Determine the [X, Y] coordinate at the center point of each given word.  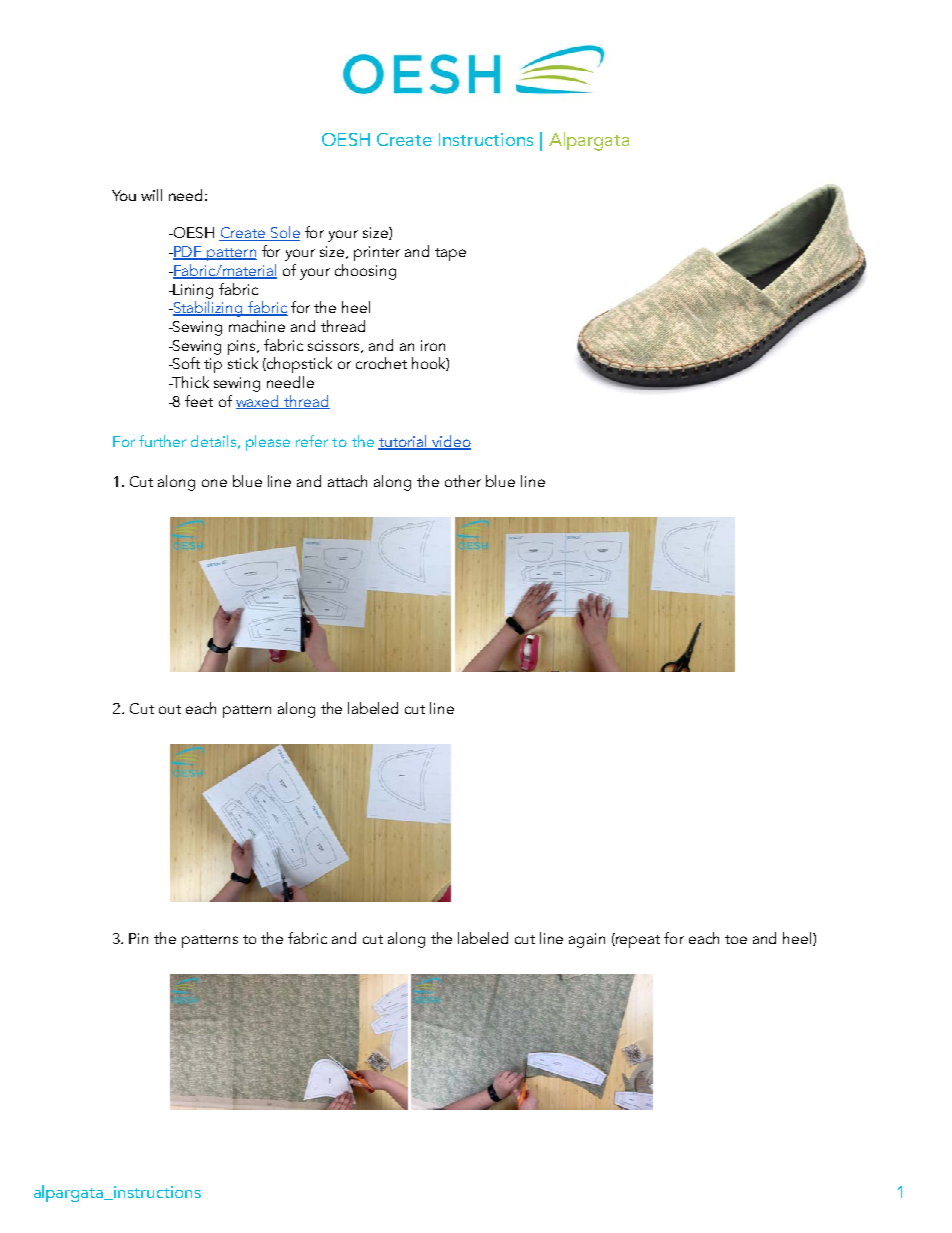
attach [347, 481]
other [463, 481]
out [170, 709]
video [450, 442]
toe [736, 939]
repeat [637, 940]
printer [377, 253]
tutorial [404, 442]
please [268, 443]
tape [450, 254]
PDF [188, 253]
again [587, 940]
